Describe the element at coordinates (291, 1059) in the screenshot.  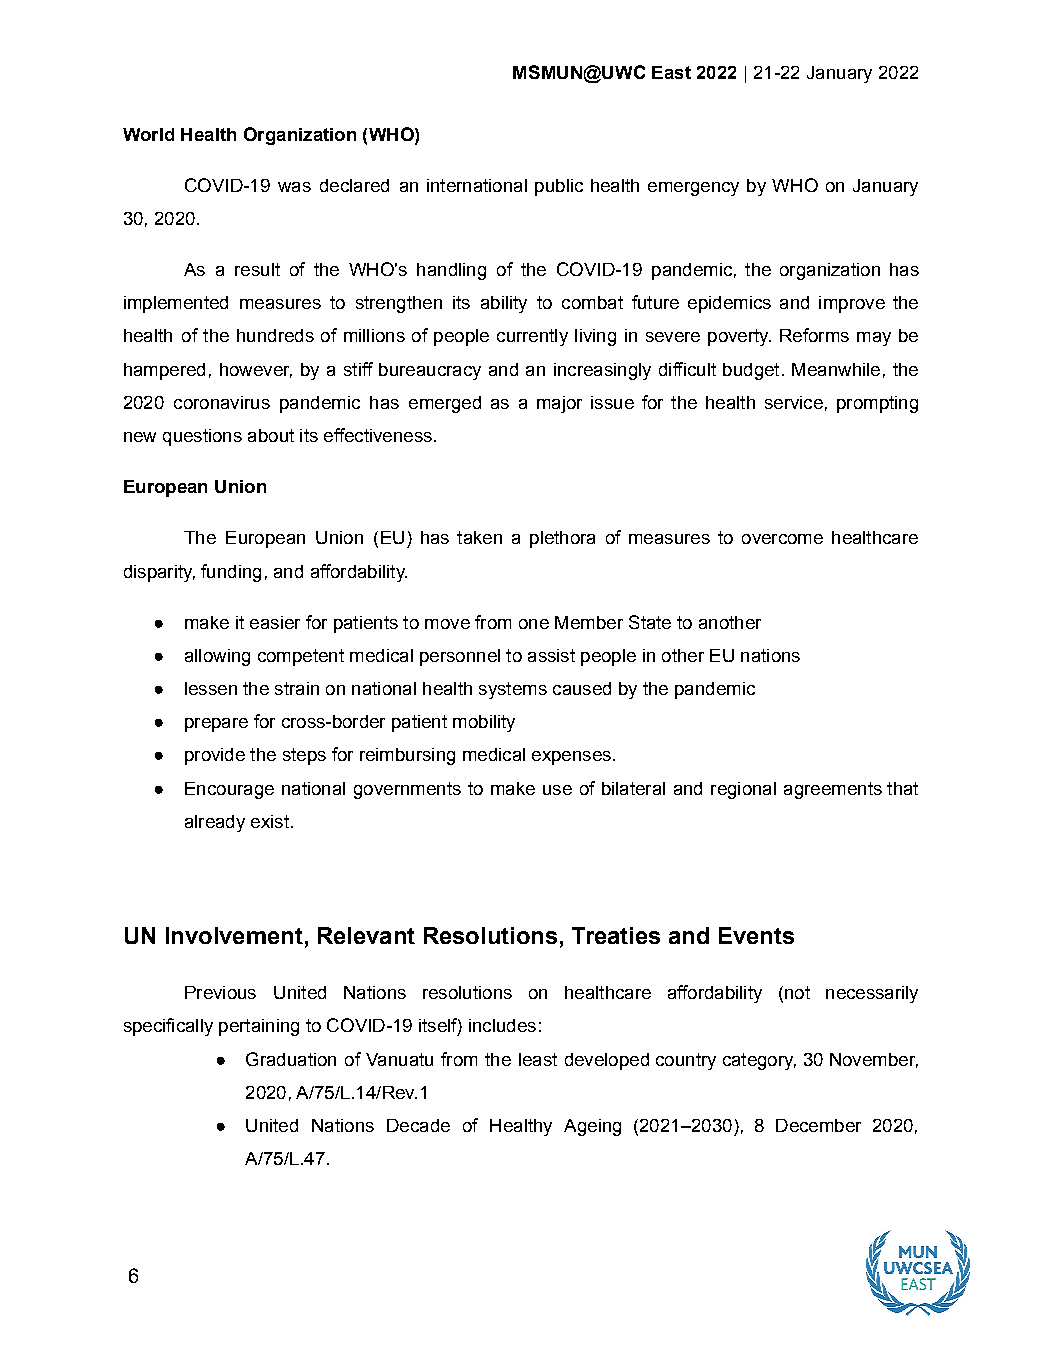
I see `Graduation` at that location.
